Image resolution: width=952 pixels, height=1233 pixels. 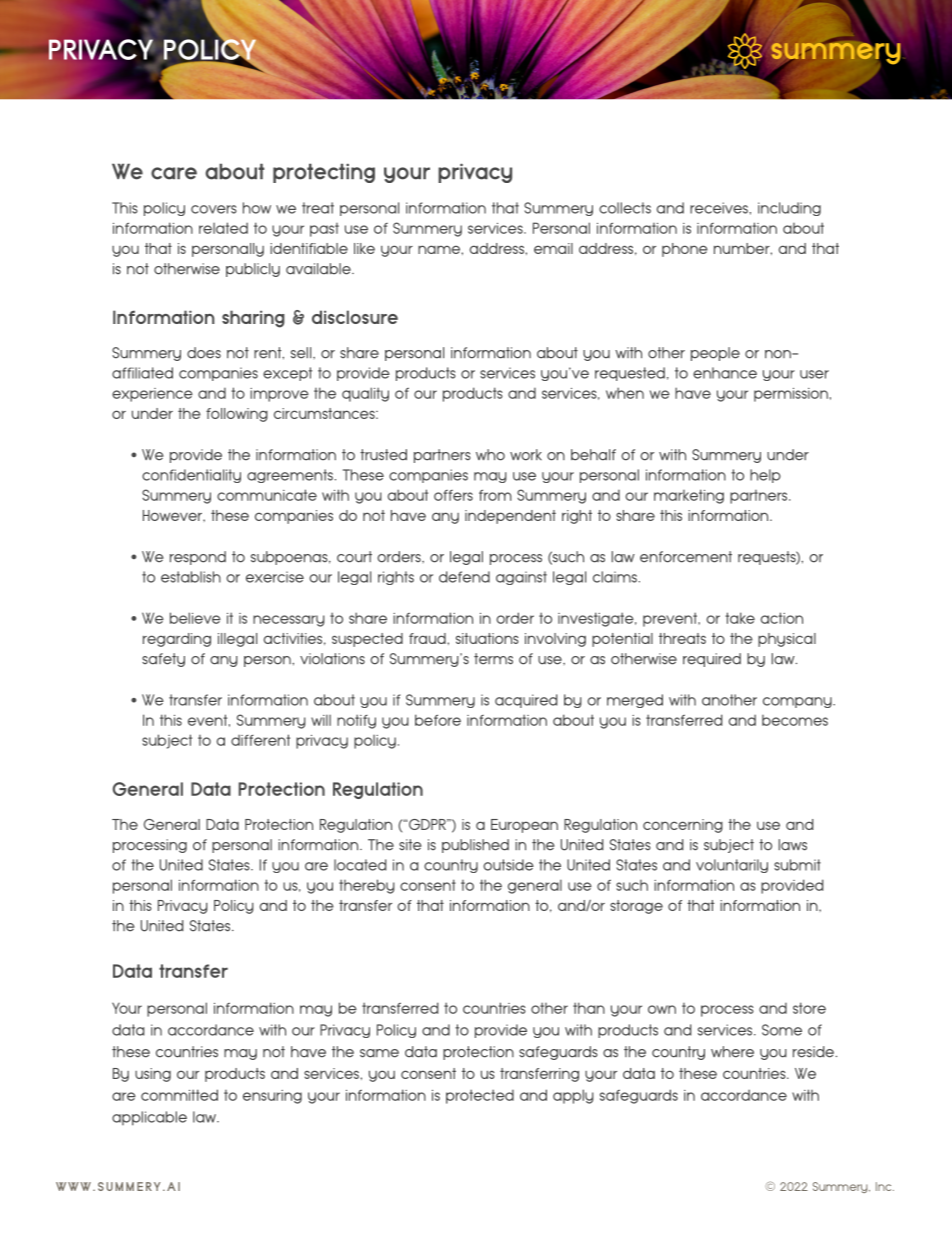 I want to click on receives, so click(x=720, y=208).
